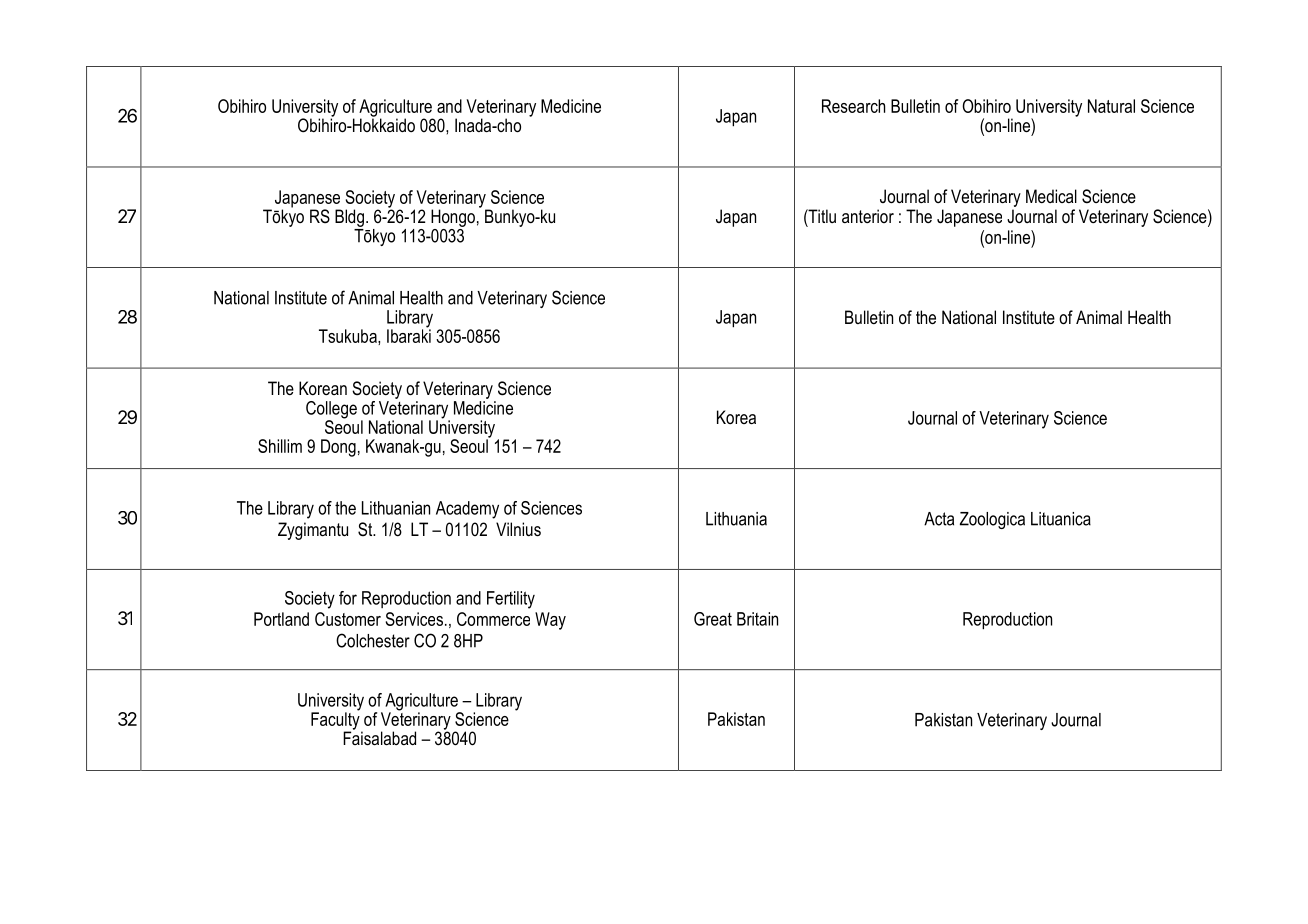 Image resolution: width=1308 pixels, height=924 pixels. Describe the element at coordinates (331, 411) in the document. I see `College` at that location.
